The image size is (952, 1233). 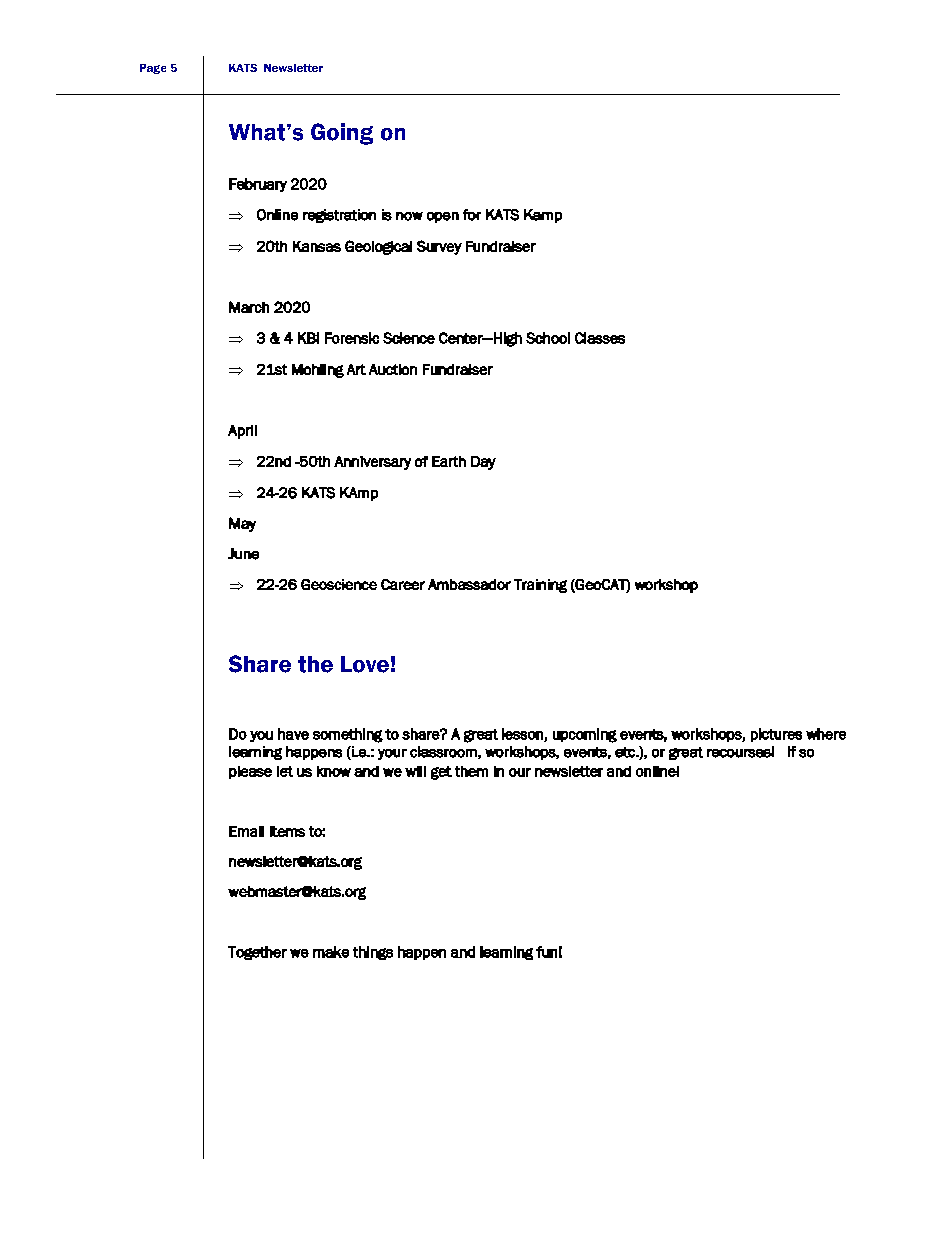 I want to click on open, so click(x=443, y=217).
